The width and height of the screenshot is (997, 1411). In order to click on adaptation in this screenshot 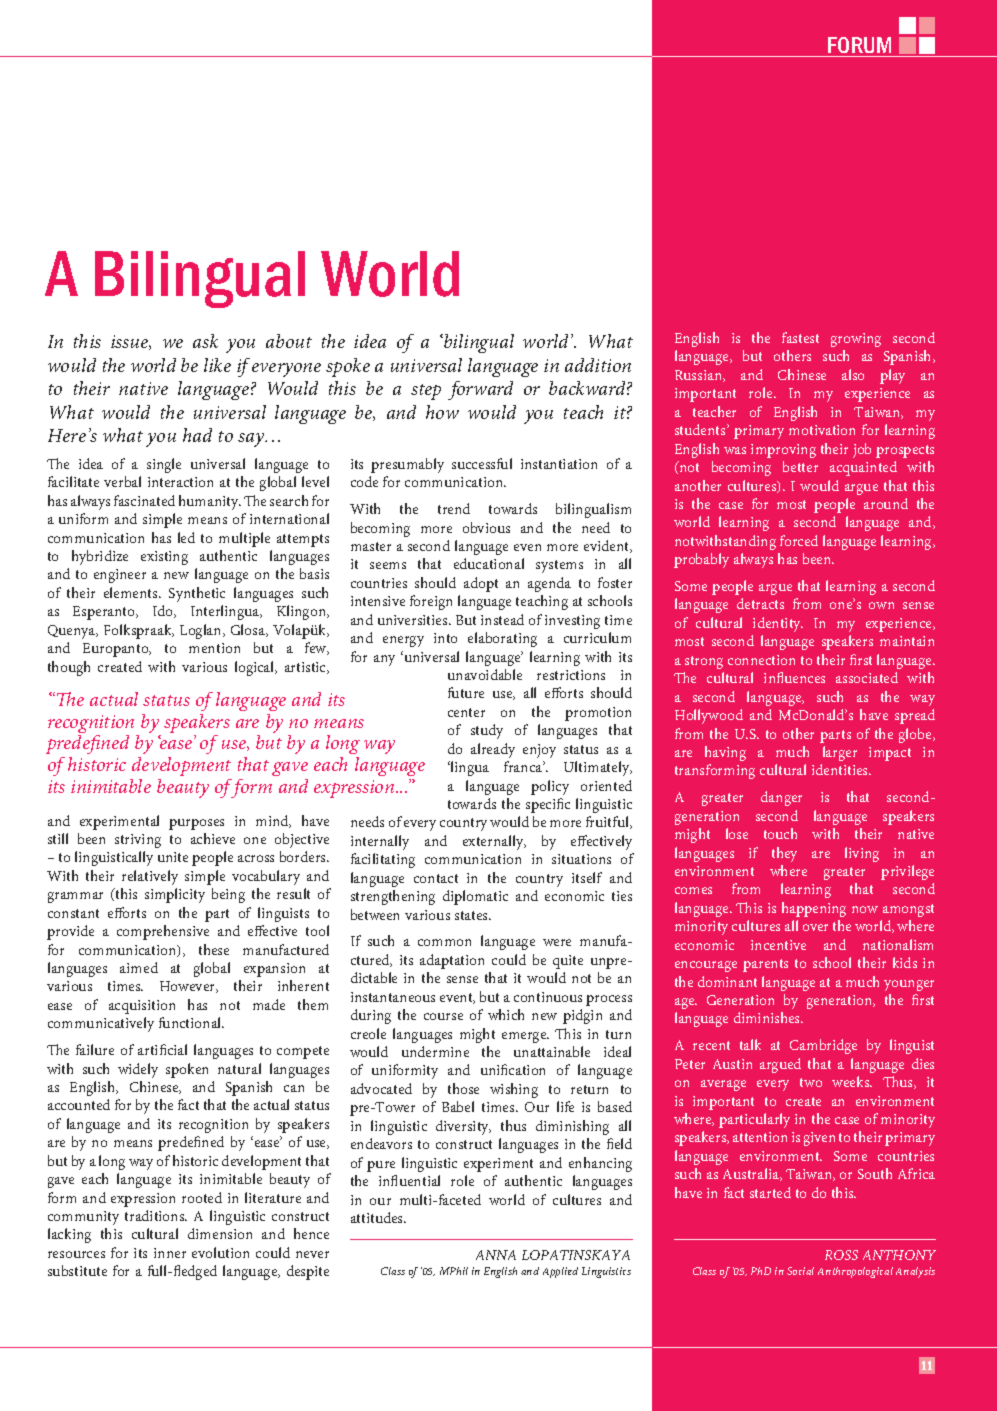, I will do `click(452, 961)`.
